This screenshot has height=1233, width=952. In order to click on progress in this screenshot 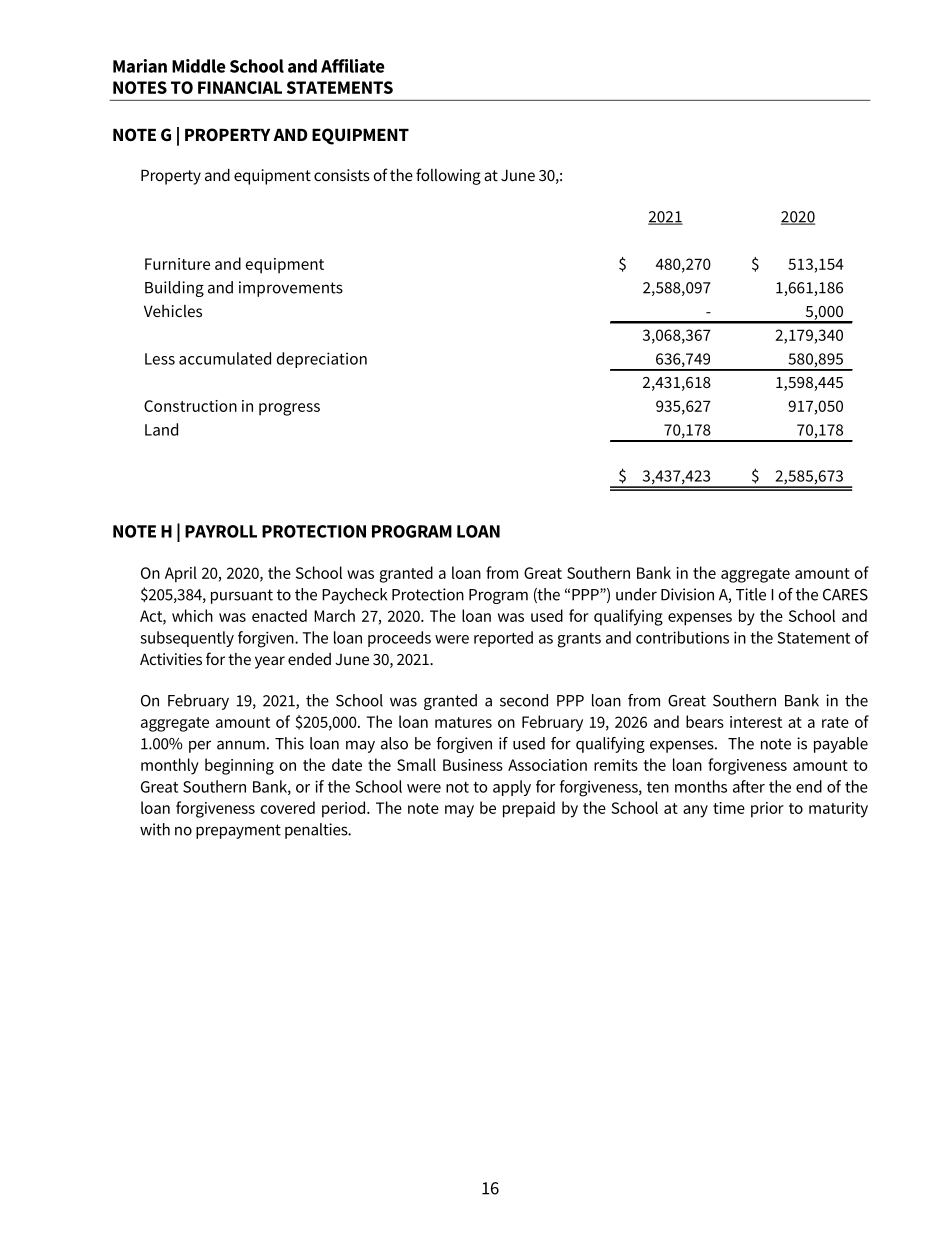, I will do `click(289, 409)`.
